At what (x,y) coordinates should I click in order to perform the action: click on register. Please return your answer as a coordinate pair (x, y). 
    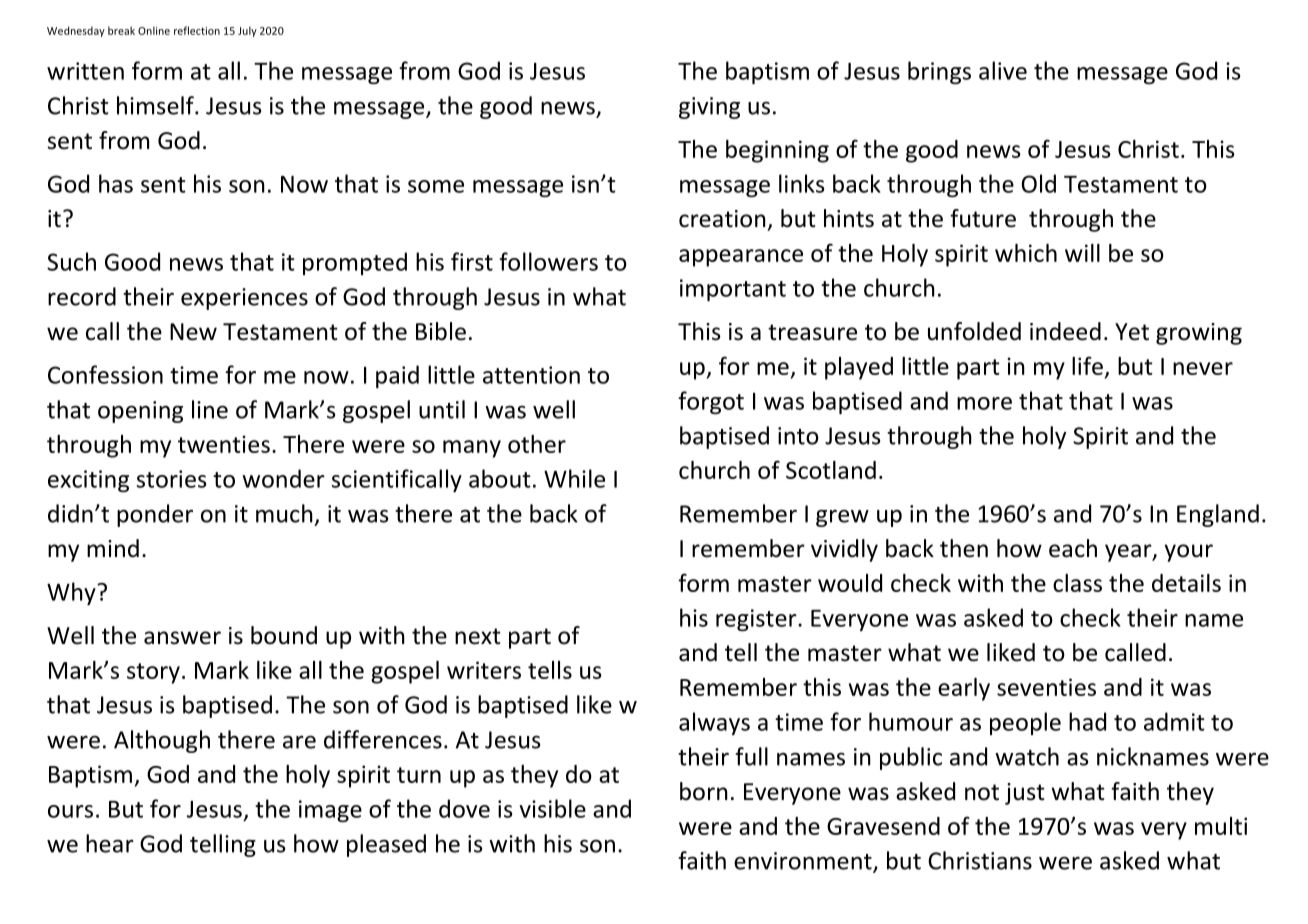
    Looking at the image, I should click on (757, 620).
